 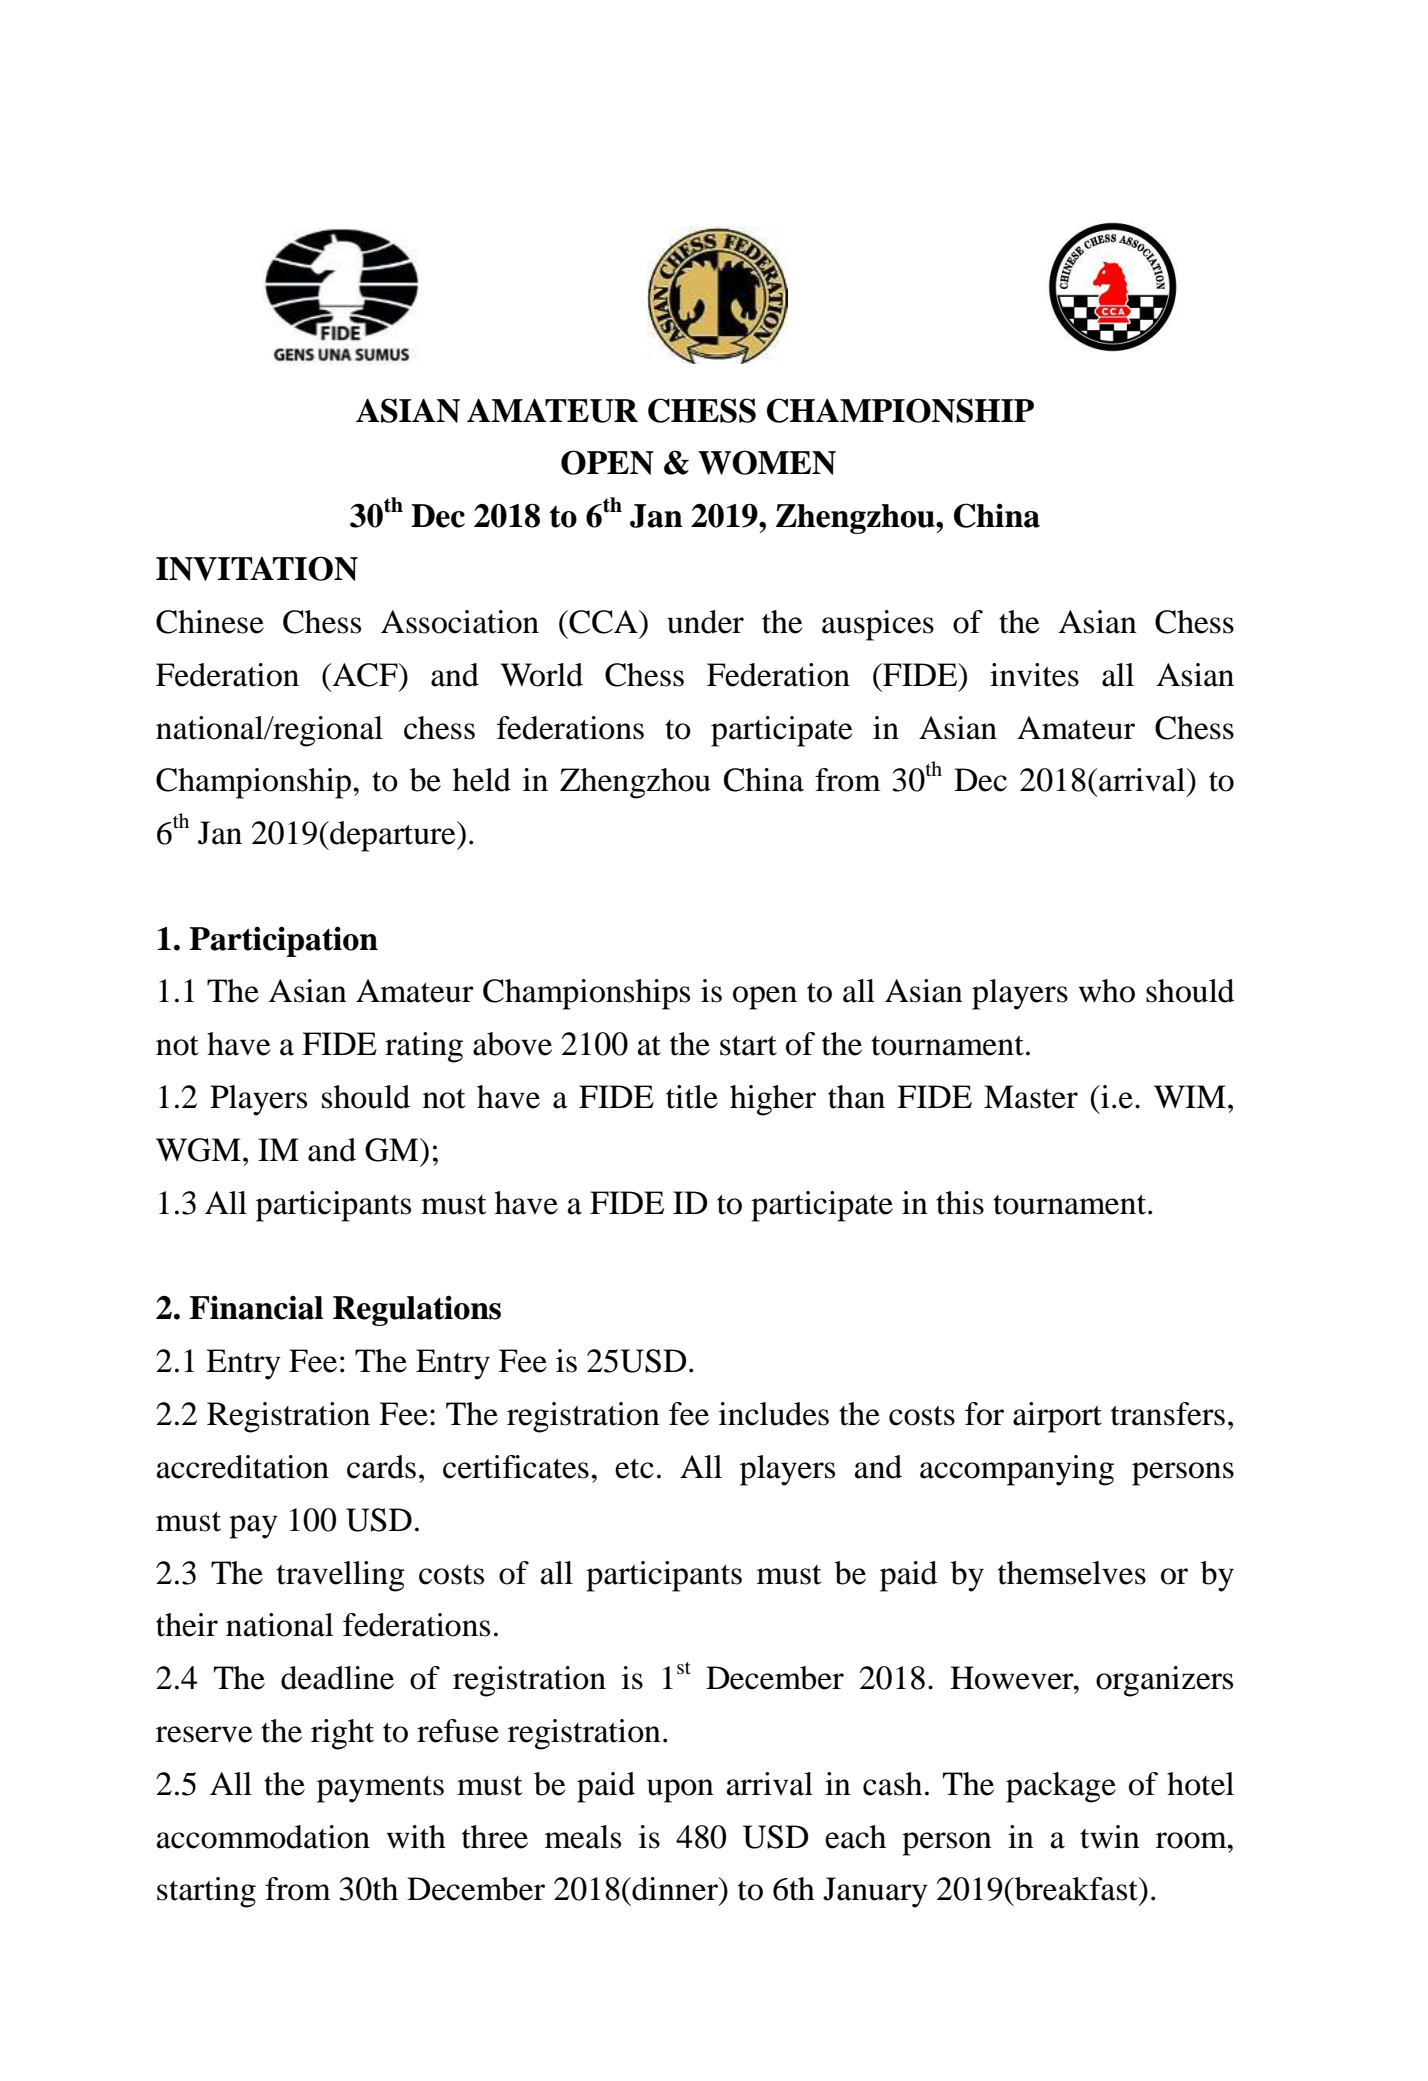 I want to click on Master, so click(x=1031, y=1097).
